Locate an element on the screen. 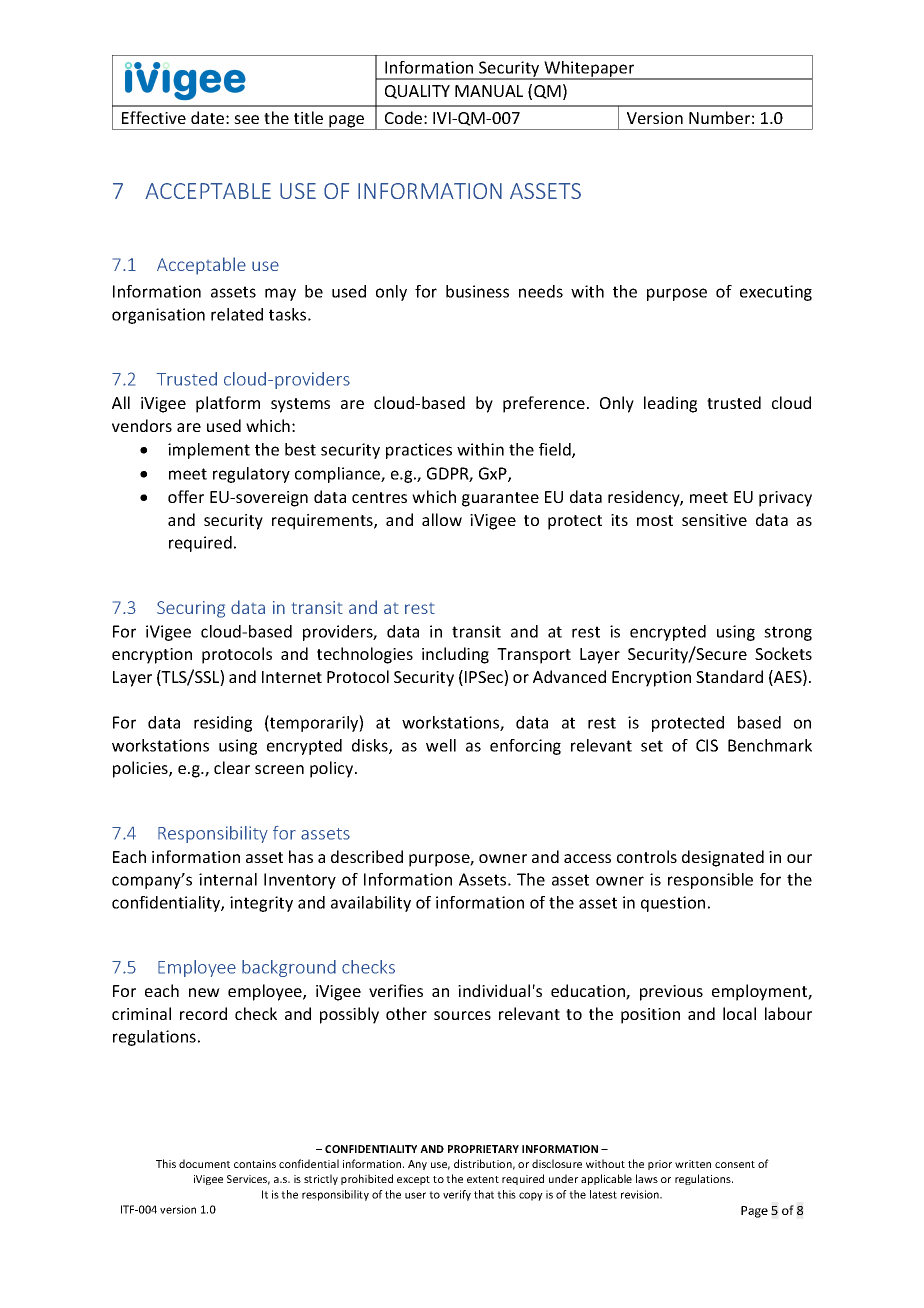  Securing is located at coordinates (191, 609).
